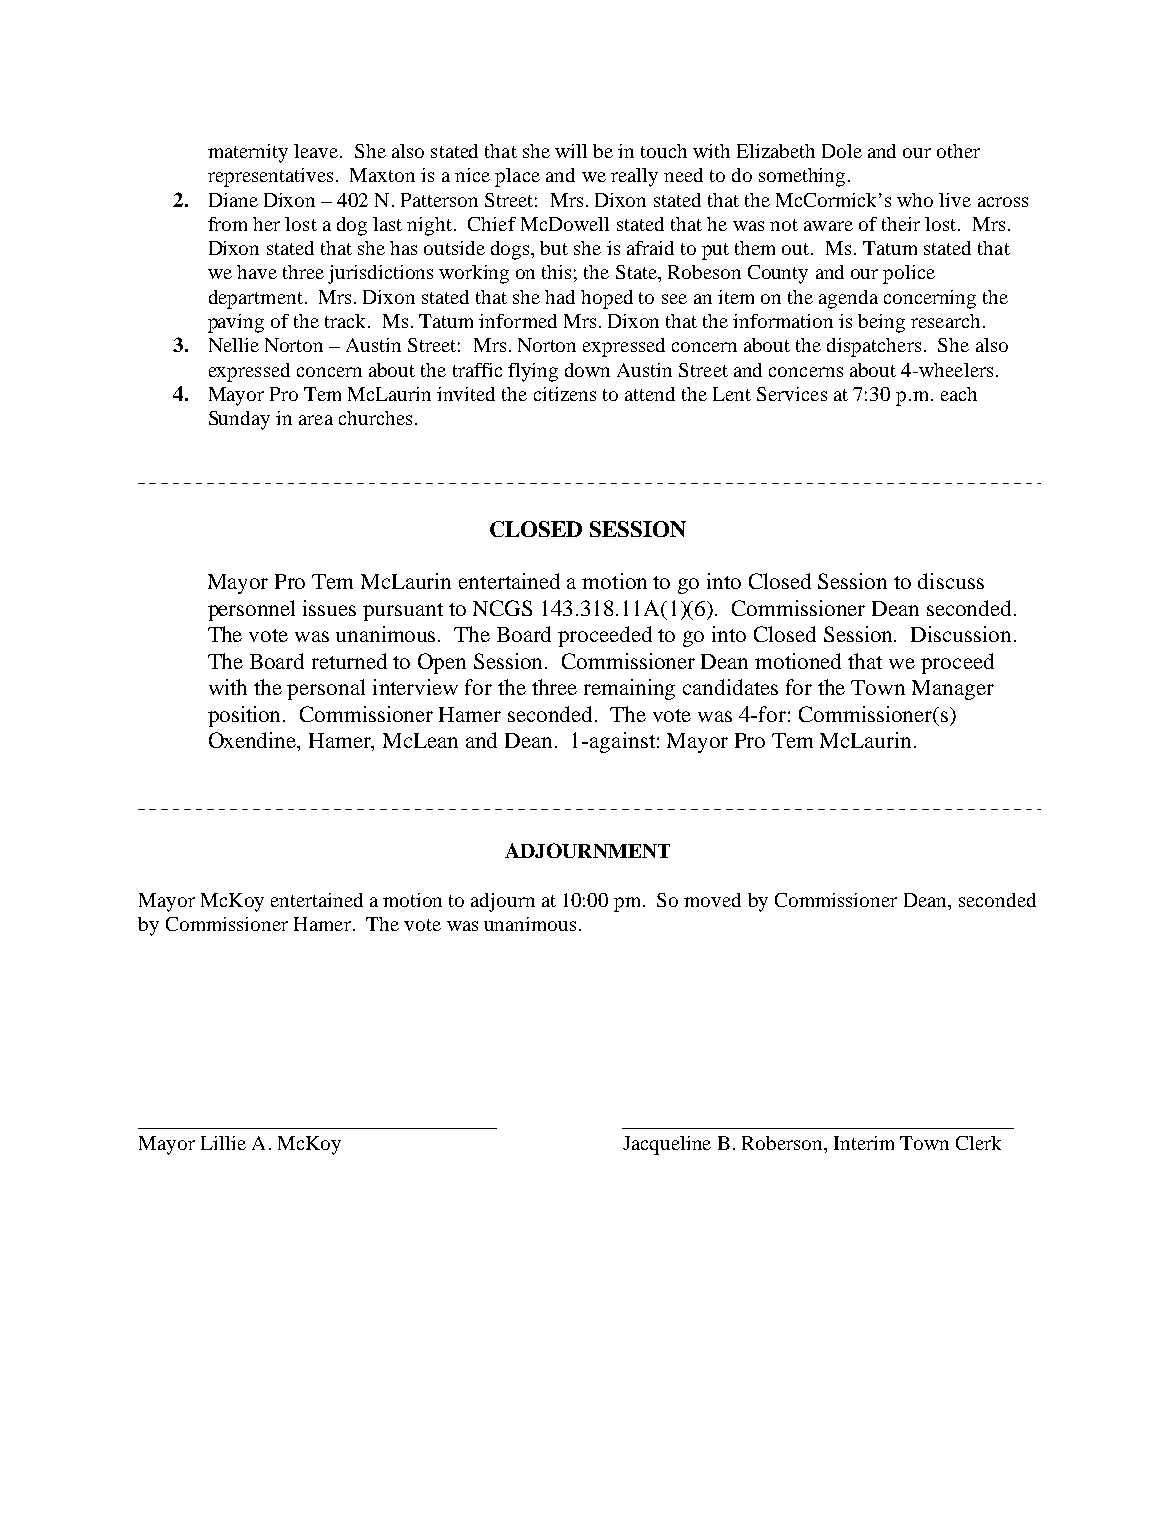 Image resolution: width=1176 pixels, height=1522 pixels. I want to click on each, so click(959, 394).
